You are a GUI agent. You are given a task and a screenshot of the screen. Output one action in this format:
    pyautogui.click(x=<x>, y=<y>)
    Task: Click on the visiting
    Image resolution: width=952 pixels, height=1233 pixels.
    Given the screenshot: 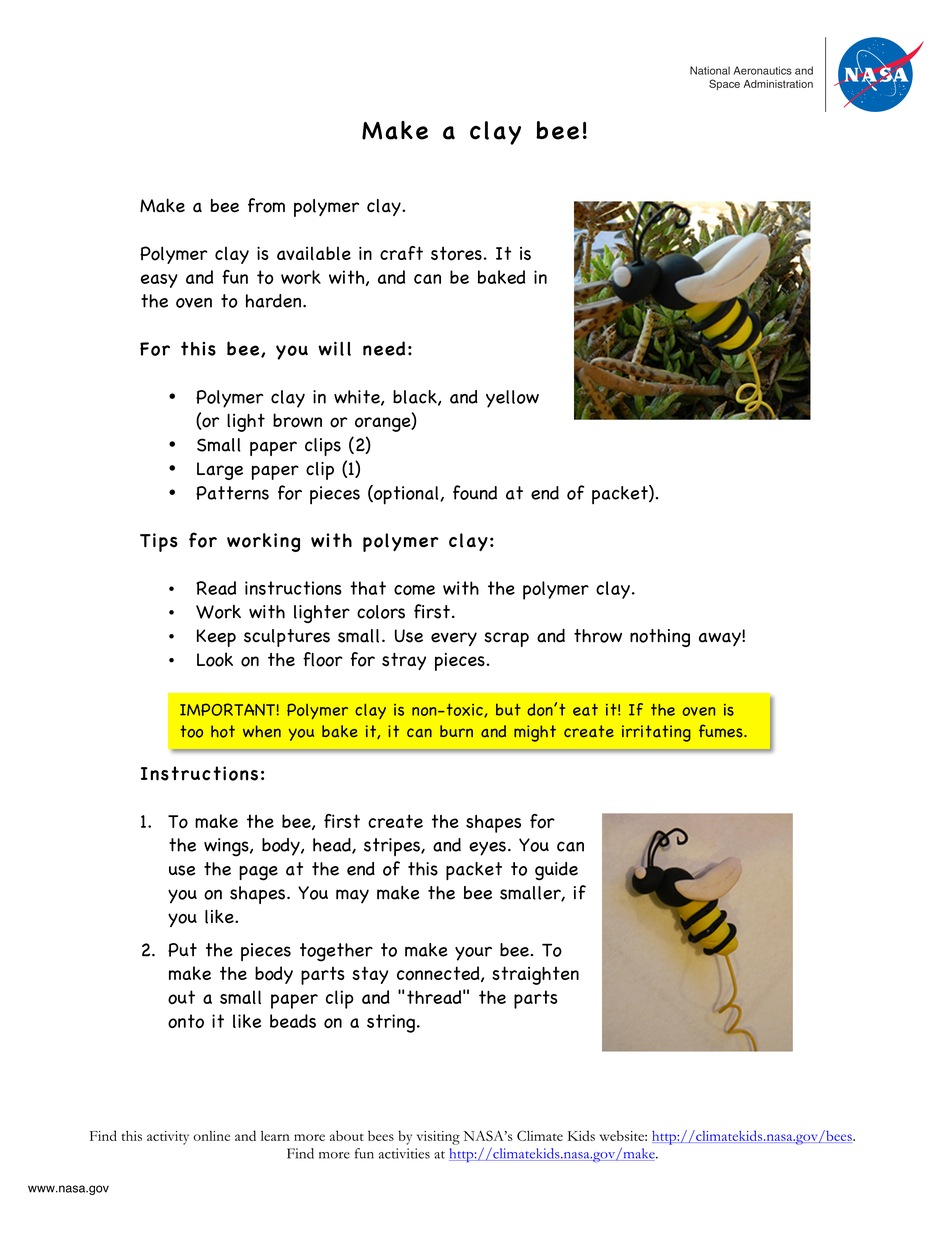 What is the action you would take?
    pyautogui.click(x=438, y=1138)
